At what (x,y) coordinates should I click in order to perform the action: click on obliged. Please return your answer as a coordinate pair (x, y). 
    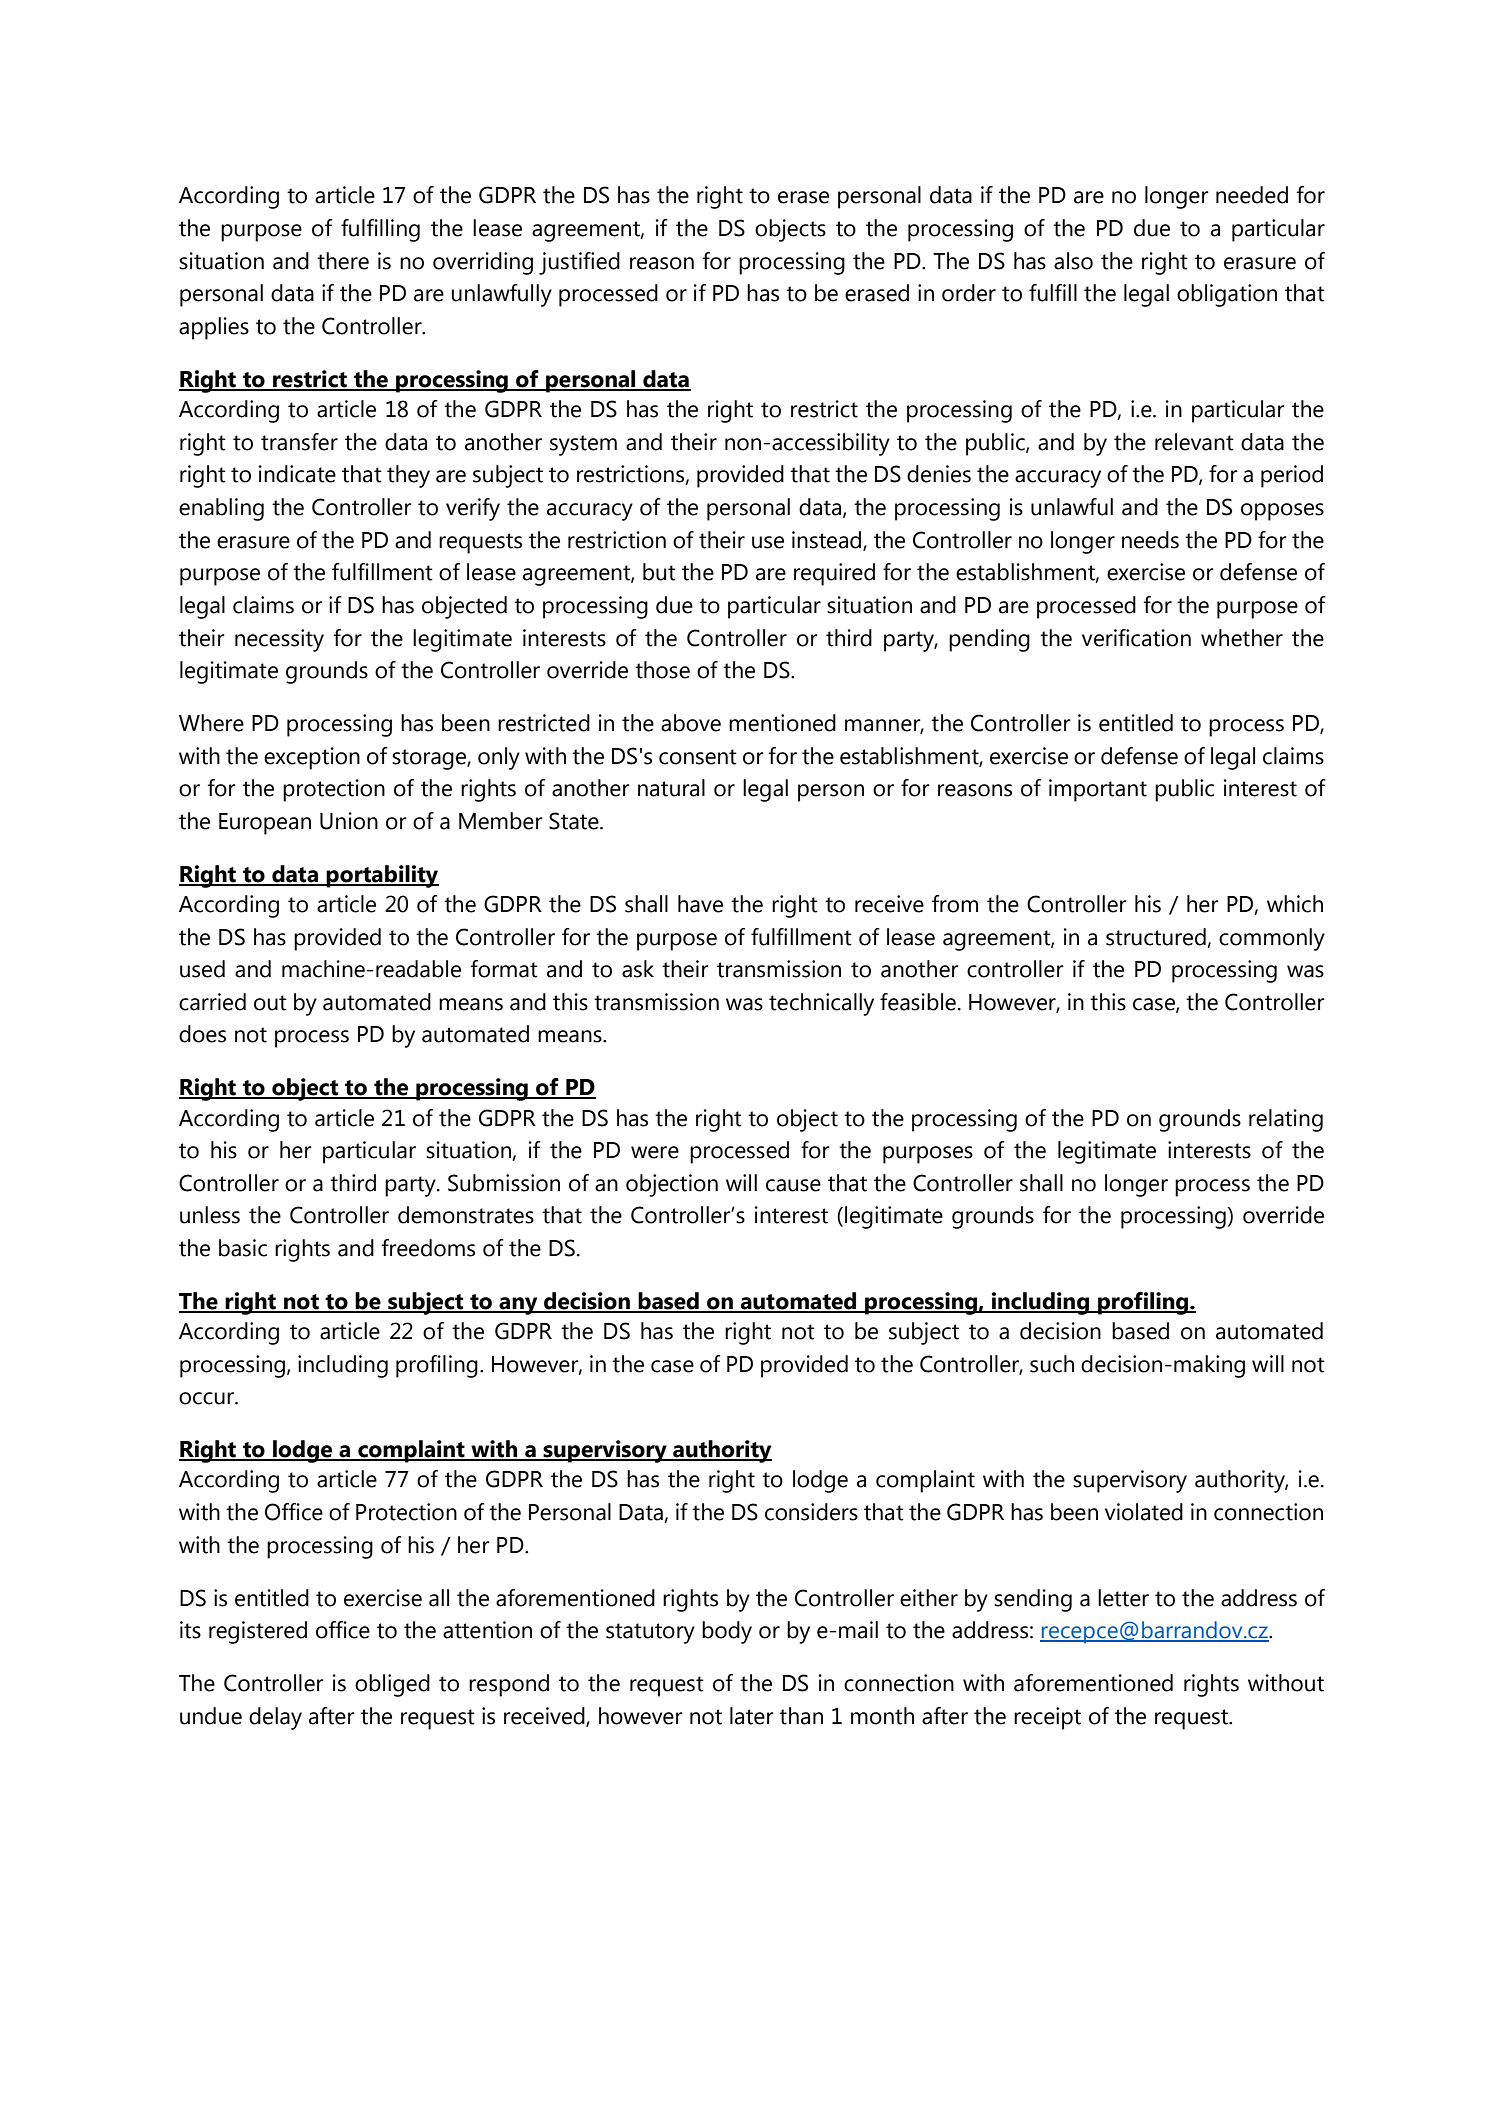
    Looking at the image, I should click on (392, 1685).
